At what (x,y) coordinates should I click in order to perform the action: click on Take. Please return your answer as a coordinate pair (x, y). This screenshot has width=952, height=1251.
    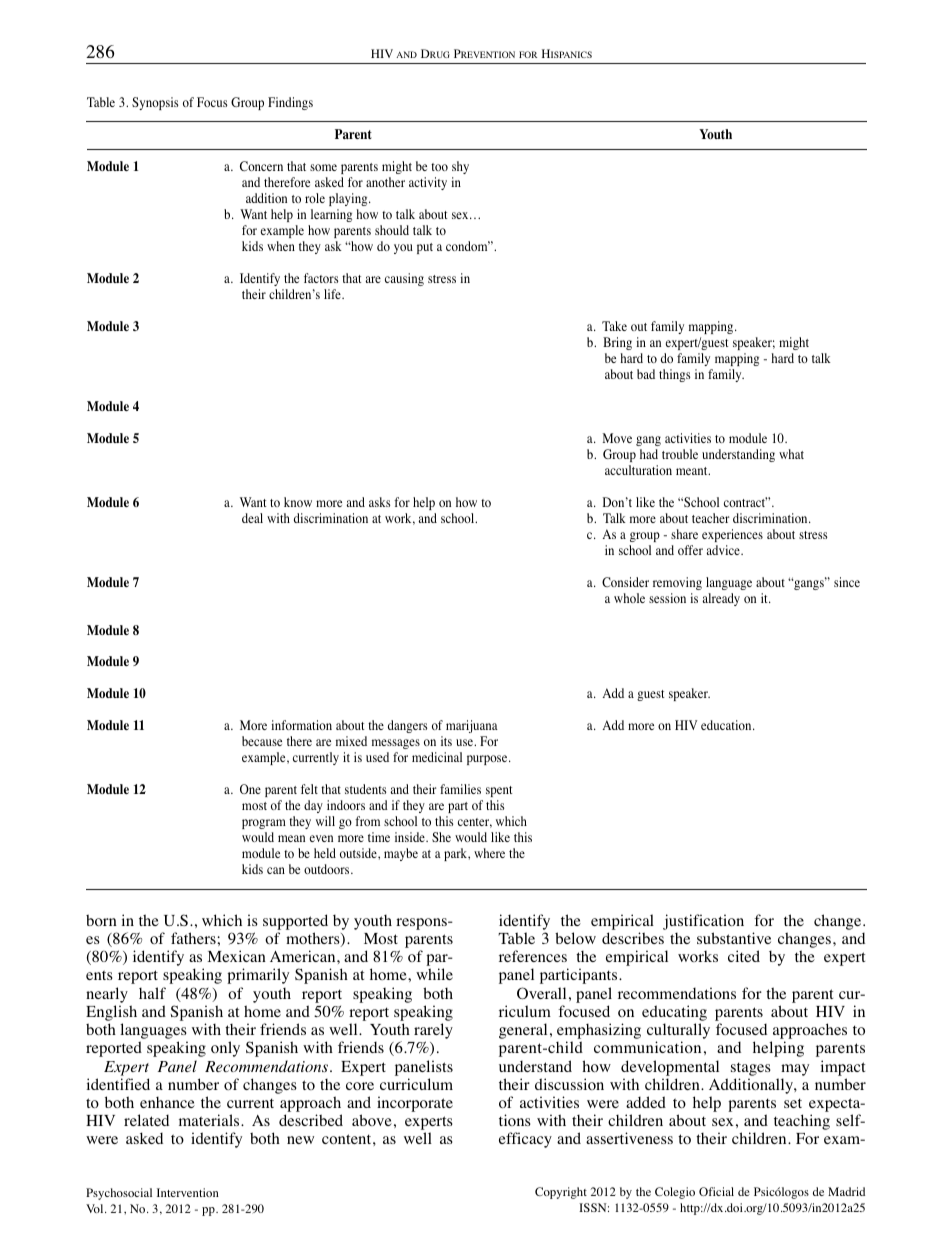
    Looking at the image, I should click on (614, 326).
